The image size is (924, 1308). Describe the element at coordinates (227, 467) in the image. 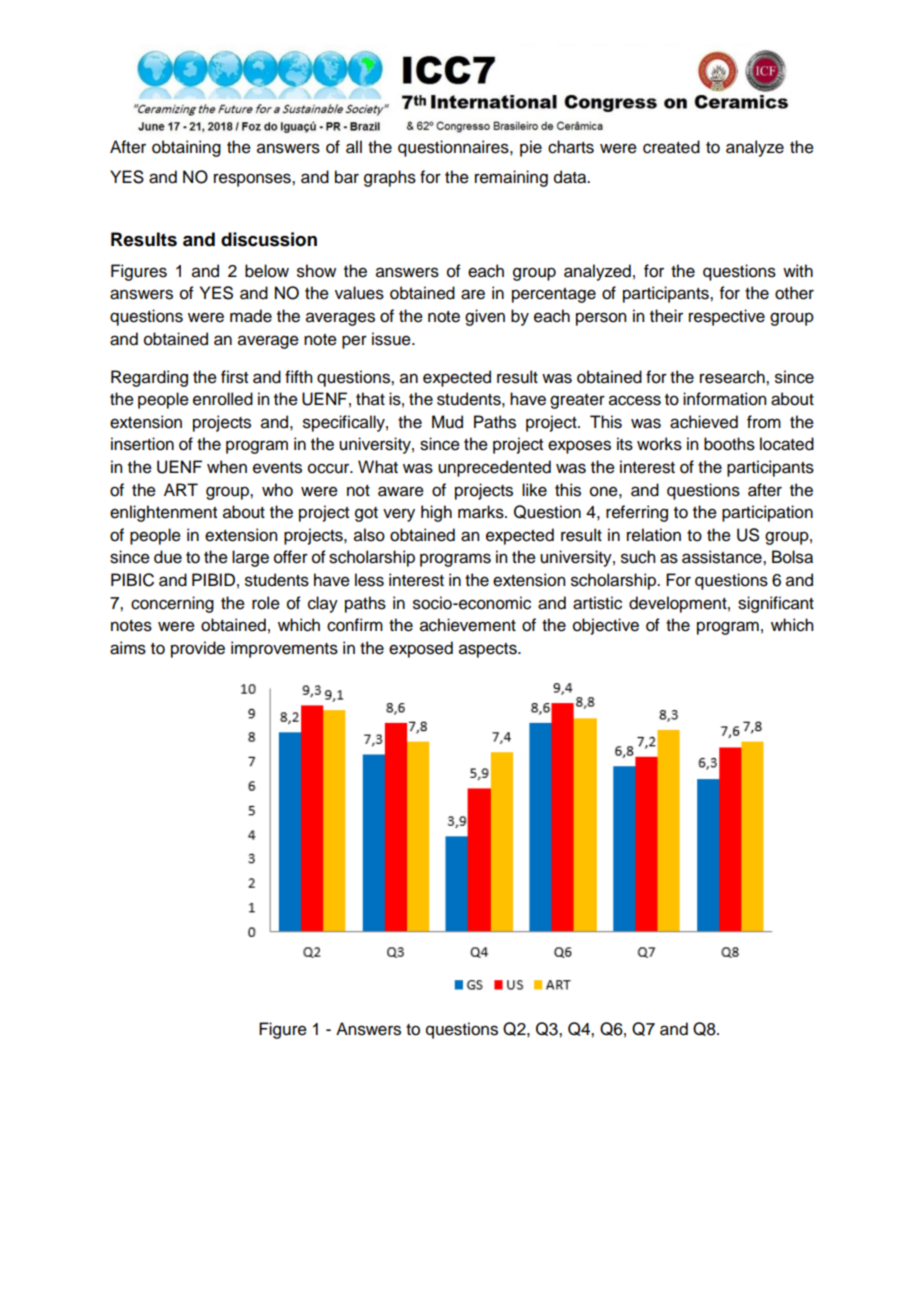

I see `when` at that location.
